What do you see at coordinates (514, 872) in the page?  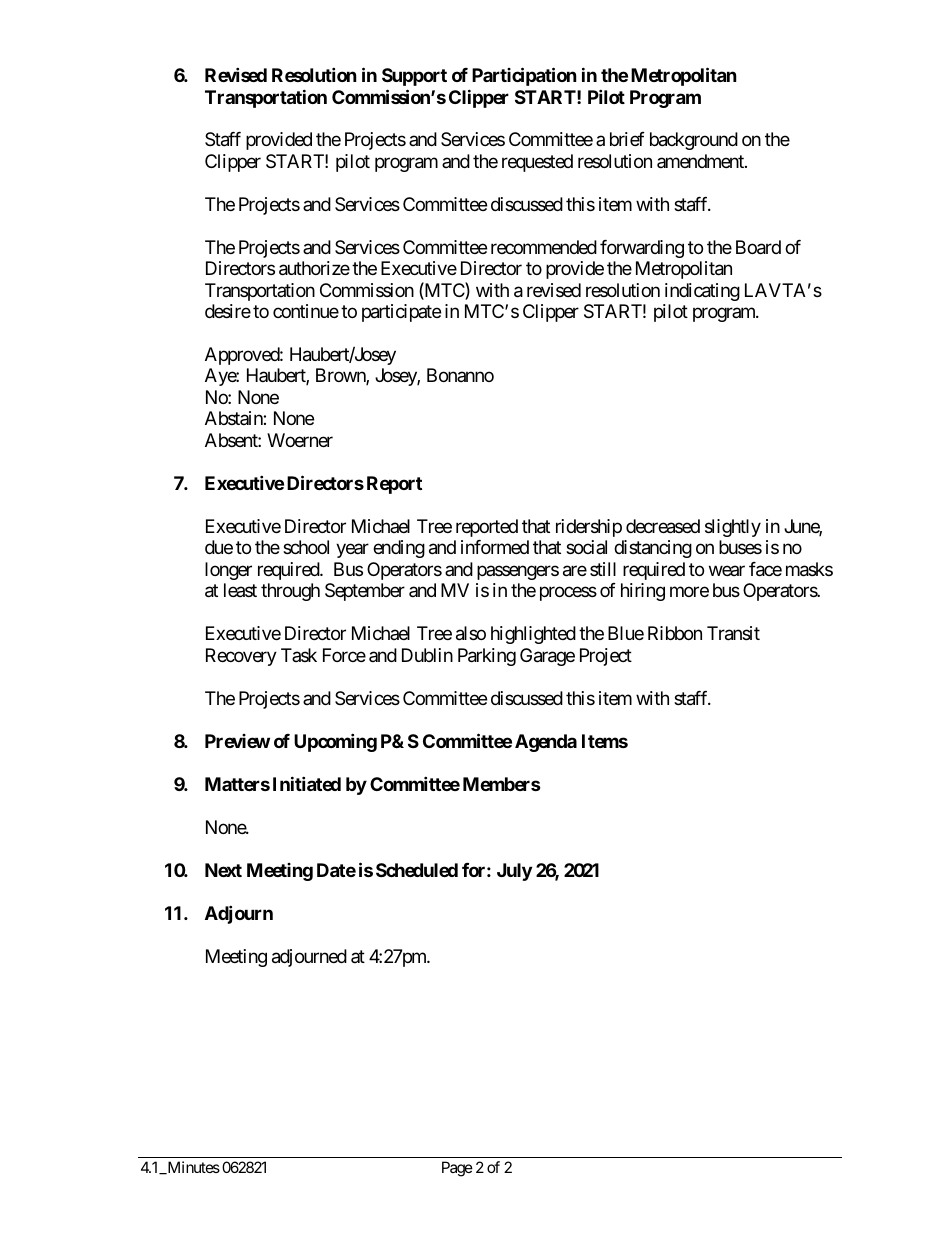 I see `July` at bounding box center [514, 872].
